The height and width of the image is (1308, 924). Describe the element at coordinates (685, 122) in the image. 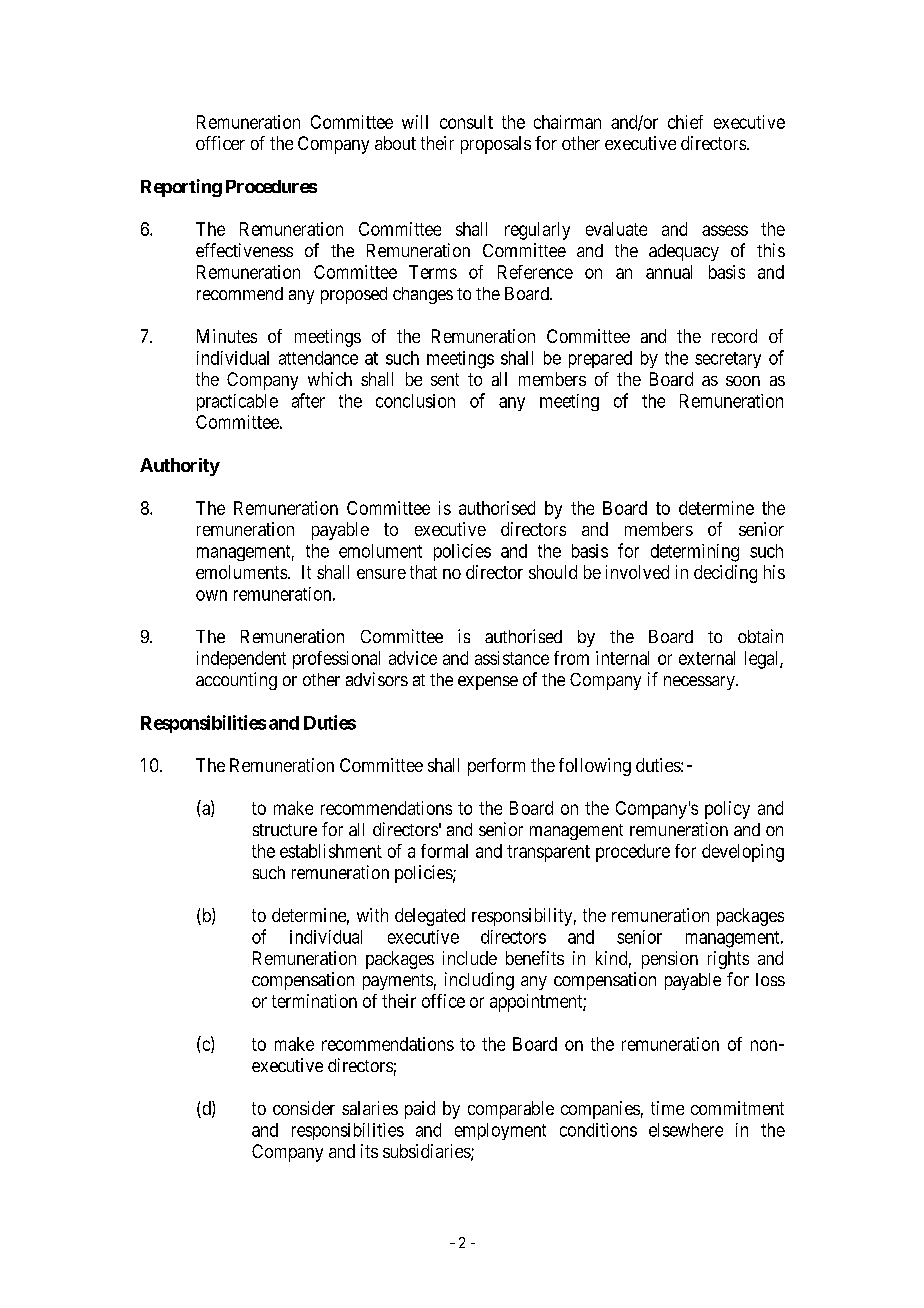

I see `chief` at that location.
